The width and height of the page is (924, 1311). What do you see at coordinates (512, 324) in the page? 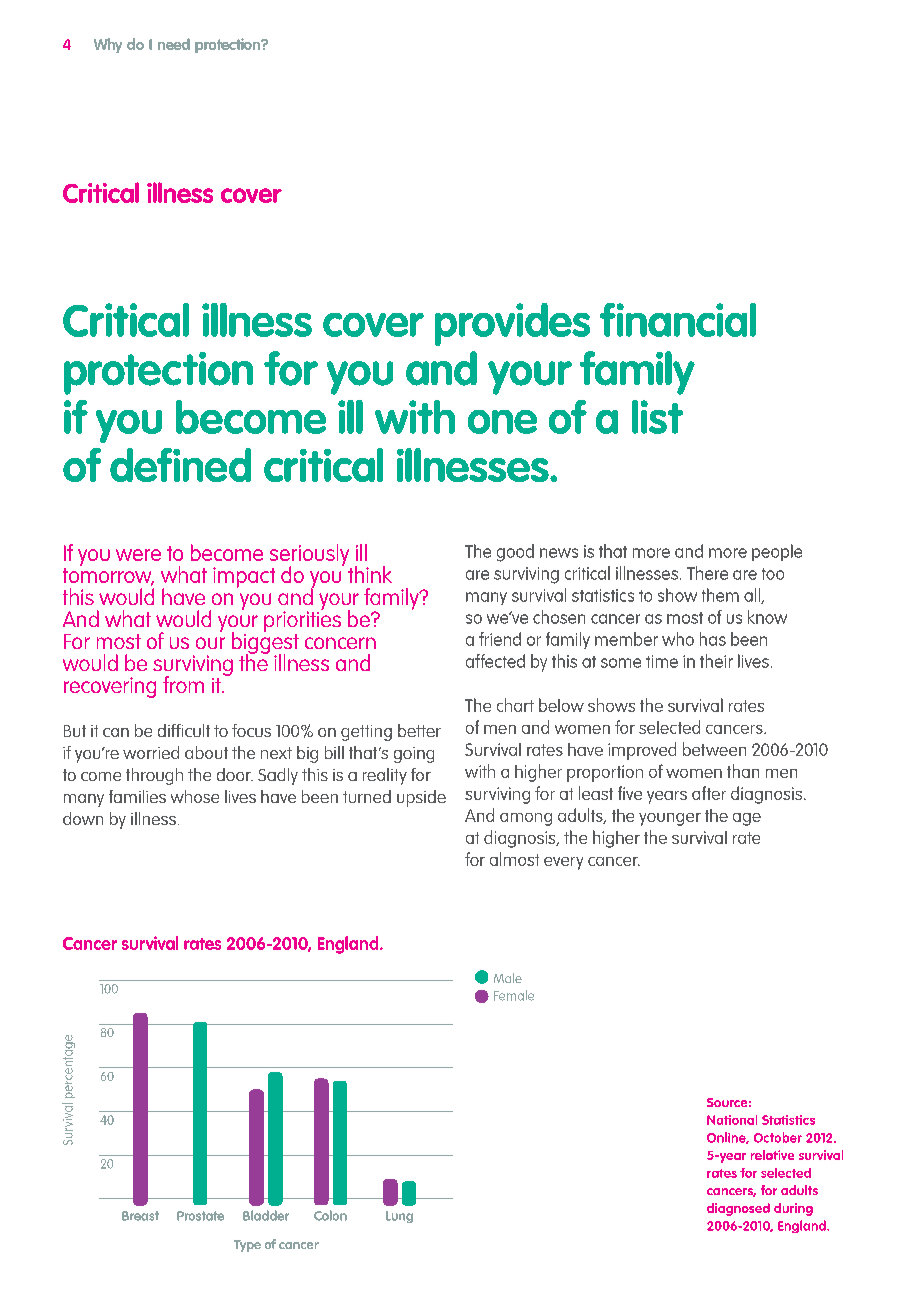
I see `provides` at bounding box center [512, 324].
